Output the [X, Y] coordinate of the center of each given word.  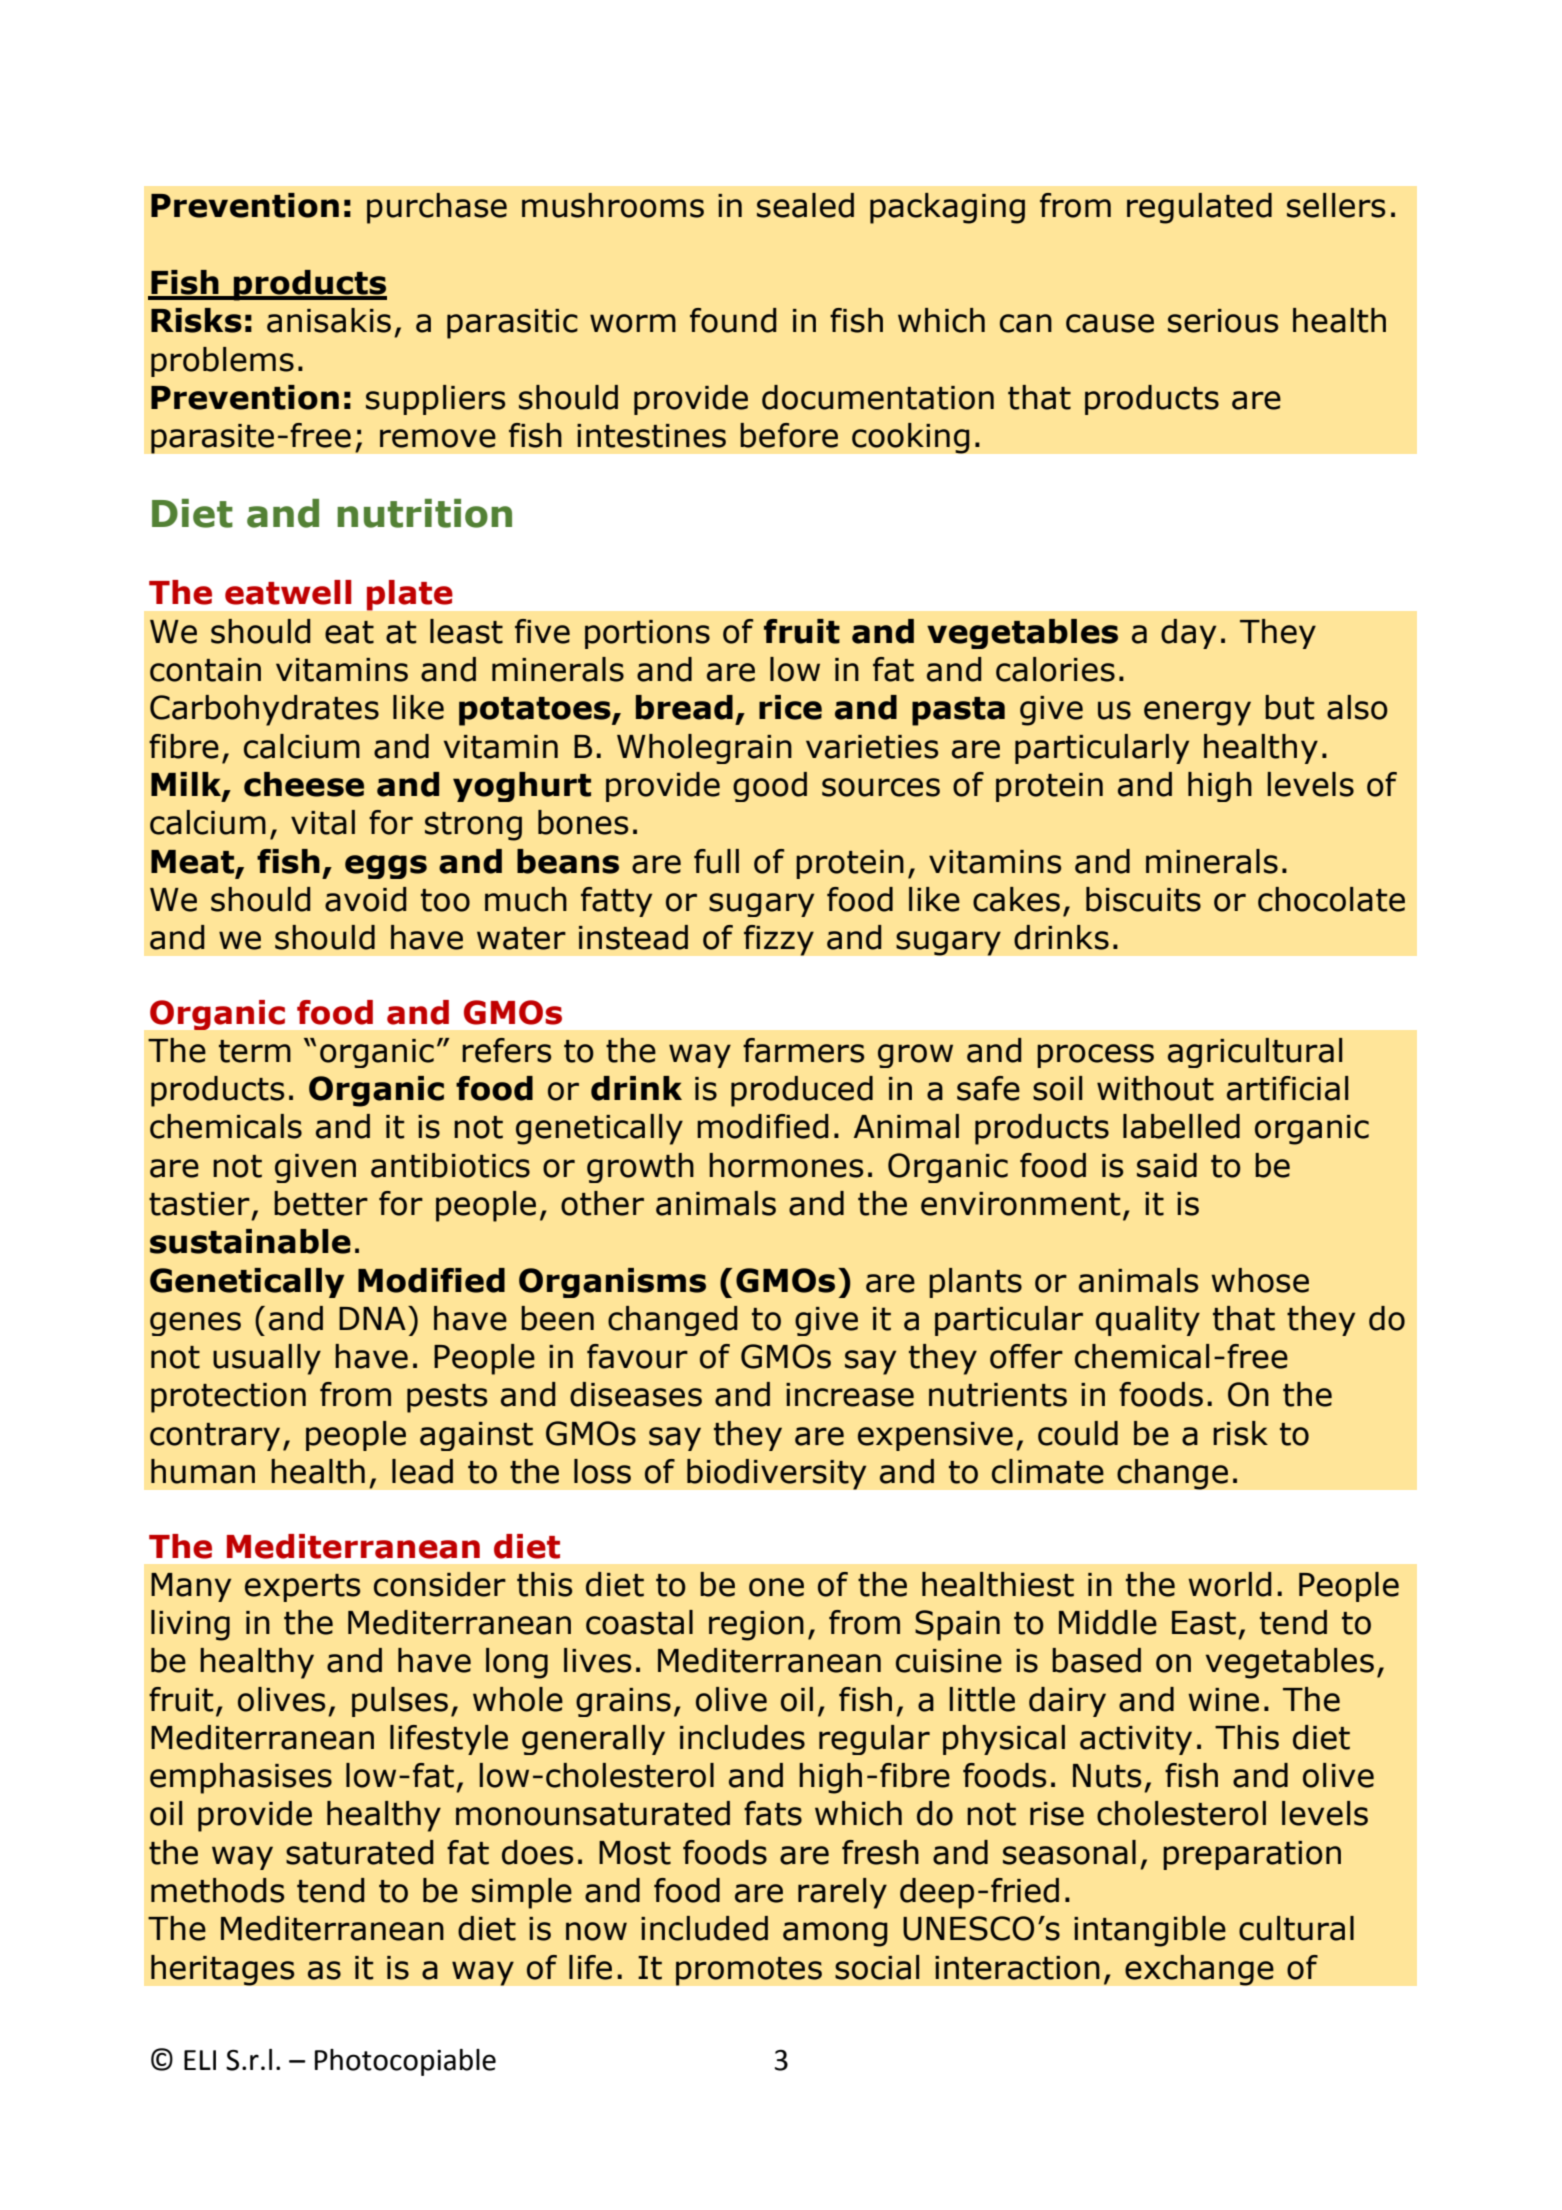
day [1188, 634]
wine [1223, 1700]
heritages [223, 1970]
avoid [366, 899]
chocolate [1331, 899]
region [756, 1626]
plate [409, 595]
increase [850, 1395]
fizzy [779, 940]
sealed [805, 205]
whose [1260, 1280]
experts [302, 1588]
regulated [1199, 208]
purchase [437, 208]
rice [790, 707]
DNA [372, 1318]
